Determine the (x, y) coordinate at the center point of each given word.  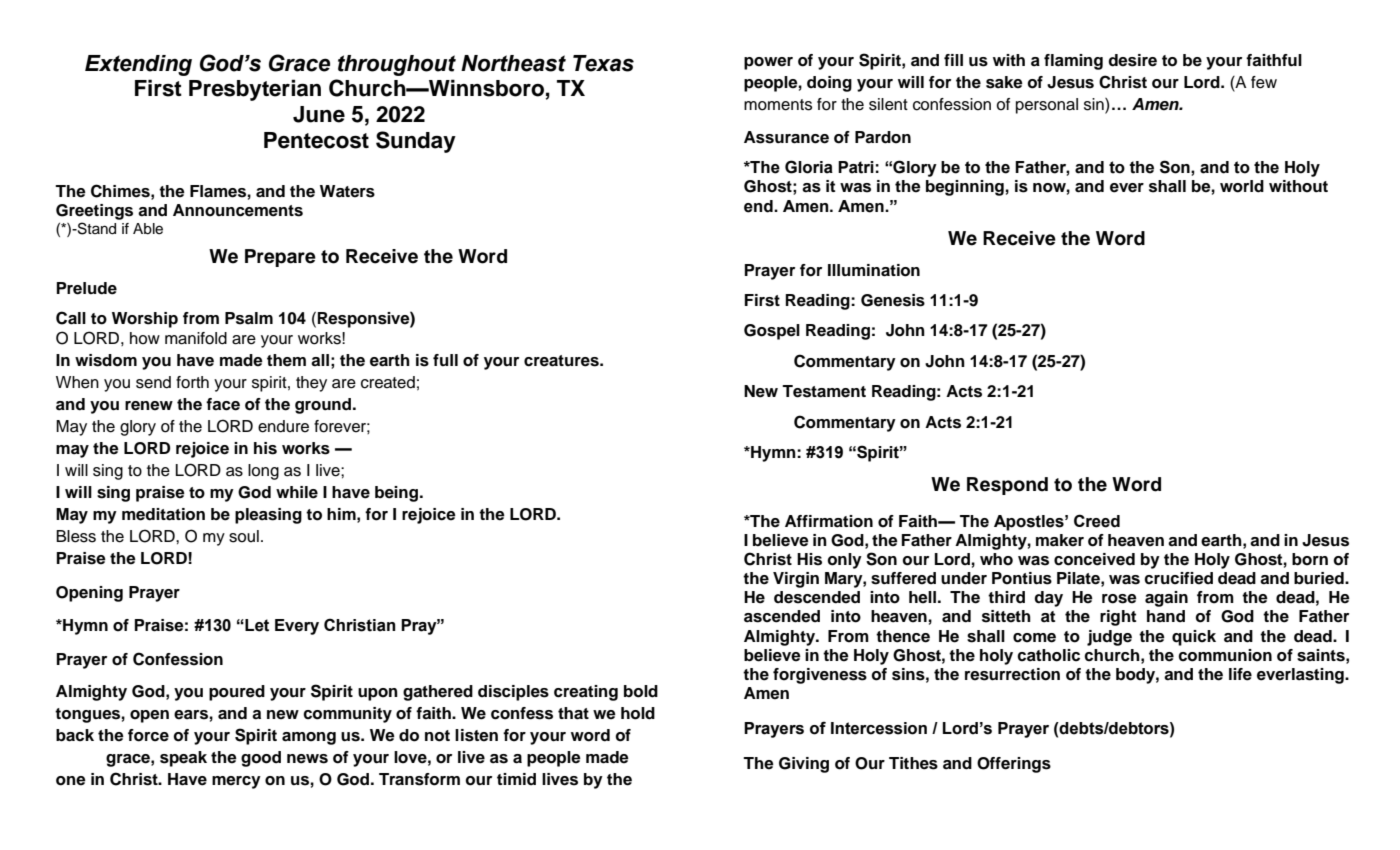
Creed (1097, 521)
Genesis (893, 300)
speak (183, 759)
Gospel (772, 332)
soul (244, 536)
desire (1132, 60)
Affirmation (829, 521)
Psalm (249, 318)
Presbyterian (255, 90)
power (768, 63)
